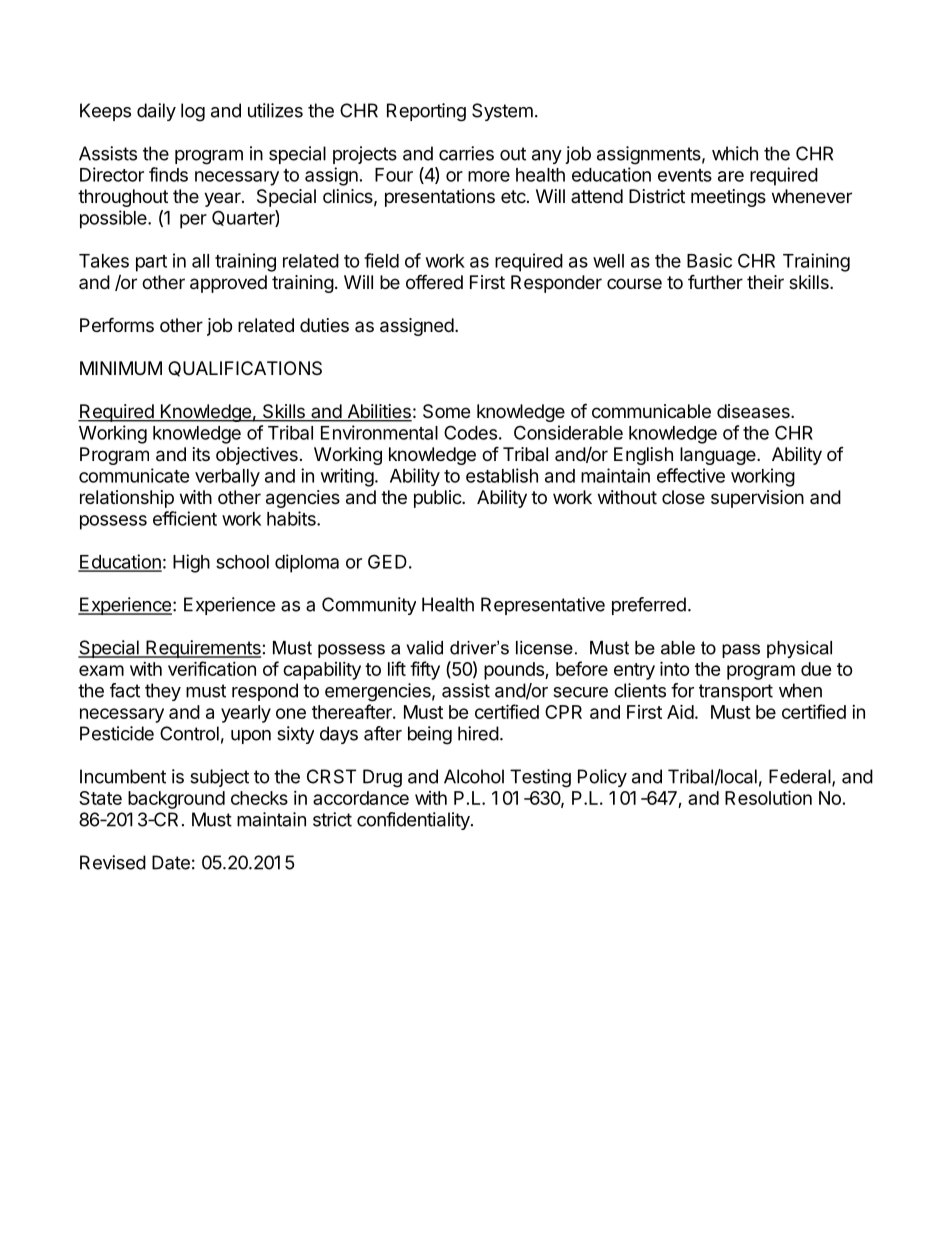 The width and height of the screenshot is (952, 1233). What do you see at coordinates (228, 284) in the screenshot?
I see `approved` at bounding box center [228, 284].
